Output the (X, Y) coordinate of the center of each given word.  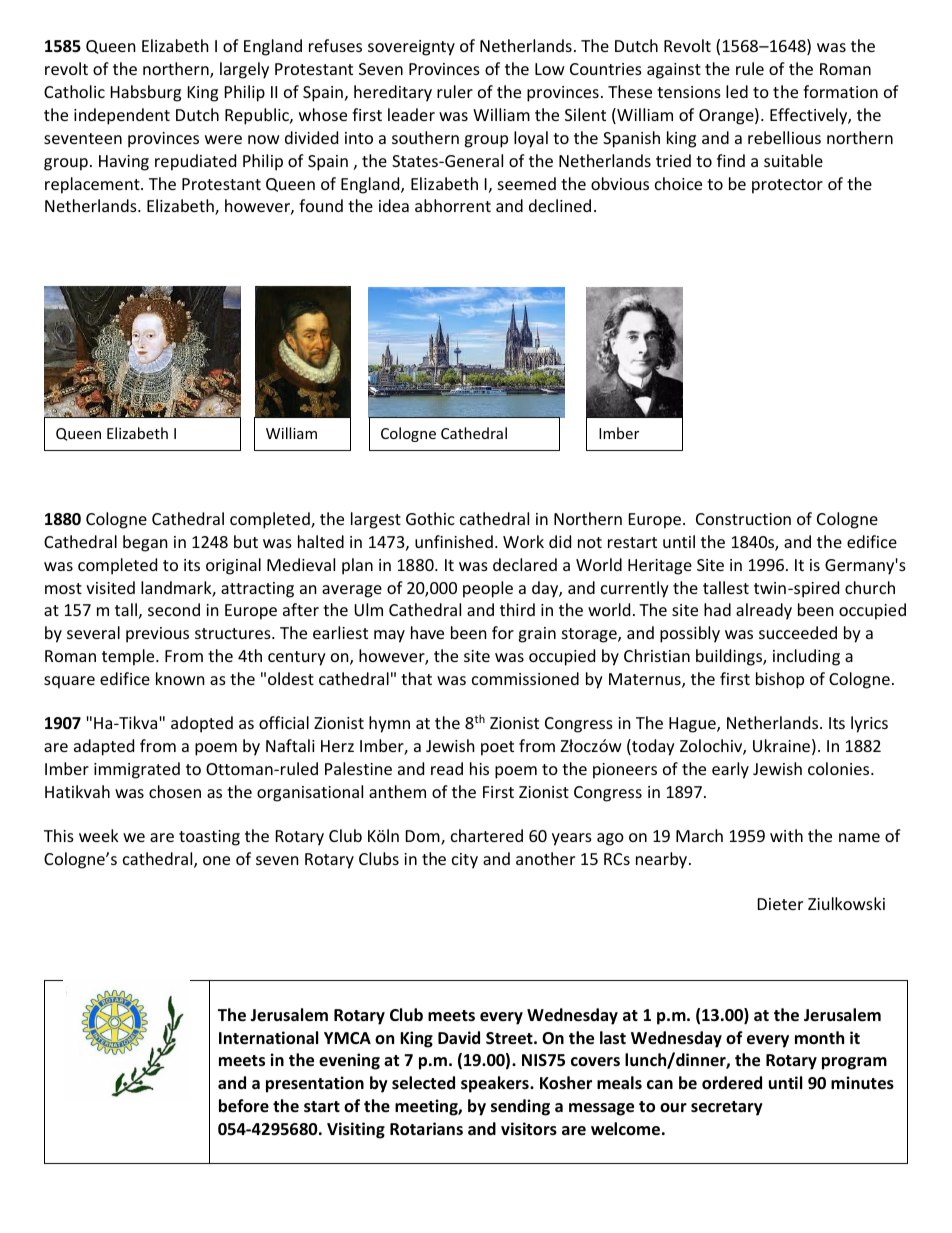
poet (497, 748)
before (244, 1106)
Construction (743, 519)
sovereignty (411, 48)
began (145, 543)
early (730, 770)
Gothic (430, 518)
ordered (732, 1083)
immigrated (137, 770)
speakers (496, 1084)
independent (122, 116)
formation (840, 91)
